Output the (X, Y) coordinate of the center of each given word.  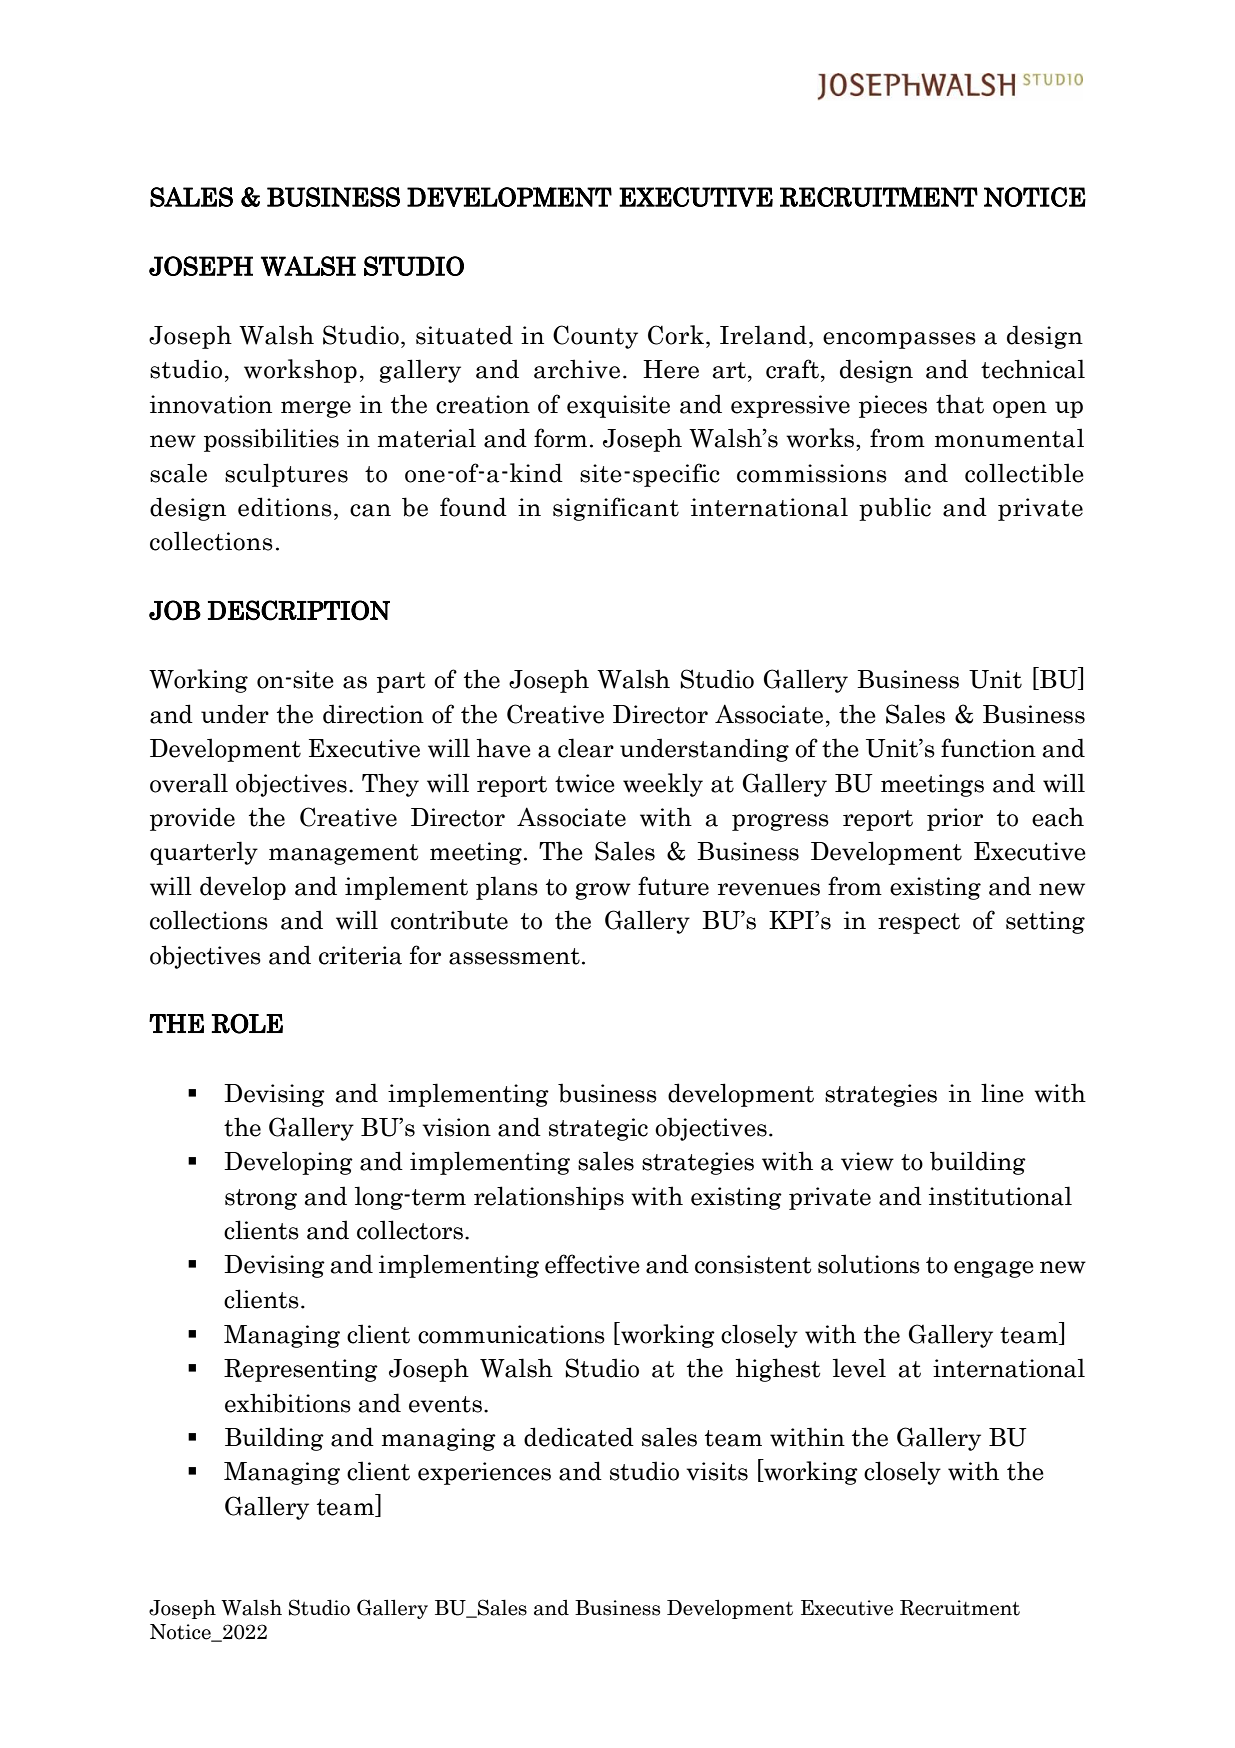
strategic (598, 1129)
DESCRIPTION (299, 610)
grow (603, 891)
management (343, 854)
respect (919, 923)
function (988, 748)
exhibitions (288, 1403)
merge (316, 409)
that (960, 404)
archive (577, 369)
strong (261, 1199)
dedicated (579, 1437)
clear (586, 748)
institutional (1000, 1196)
